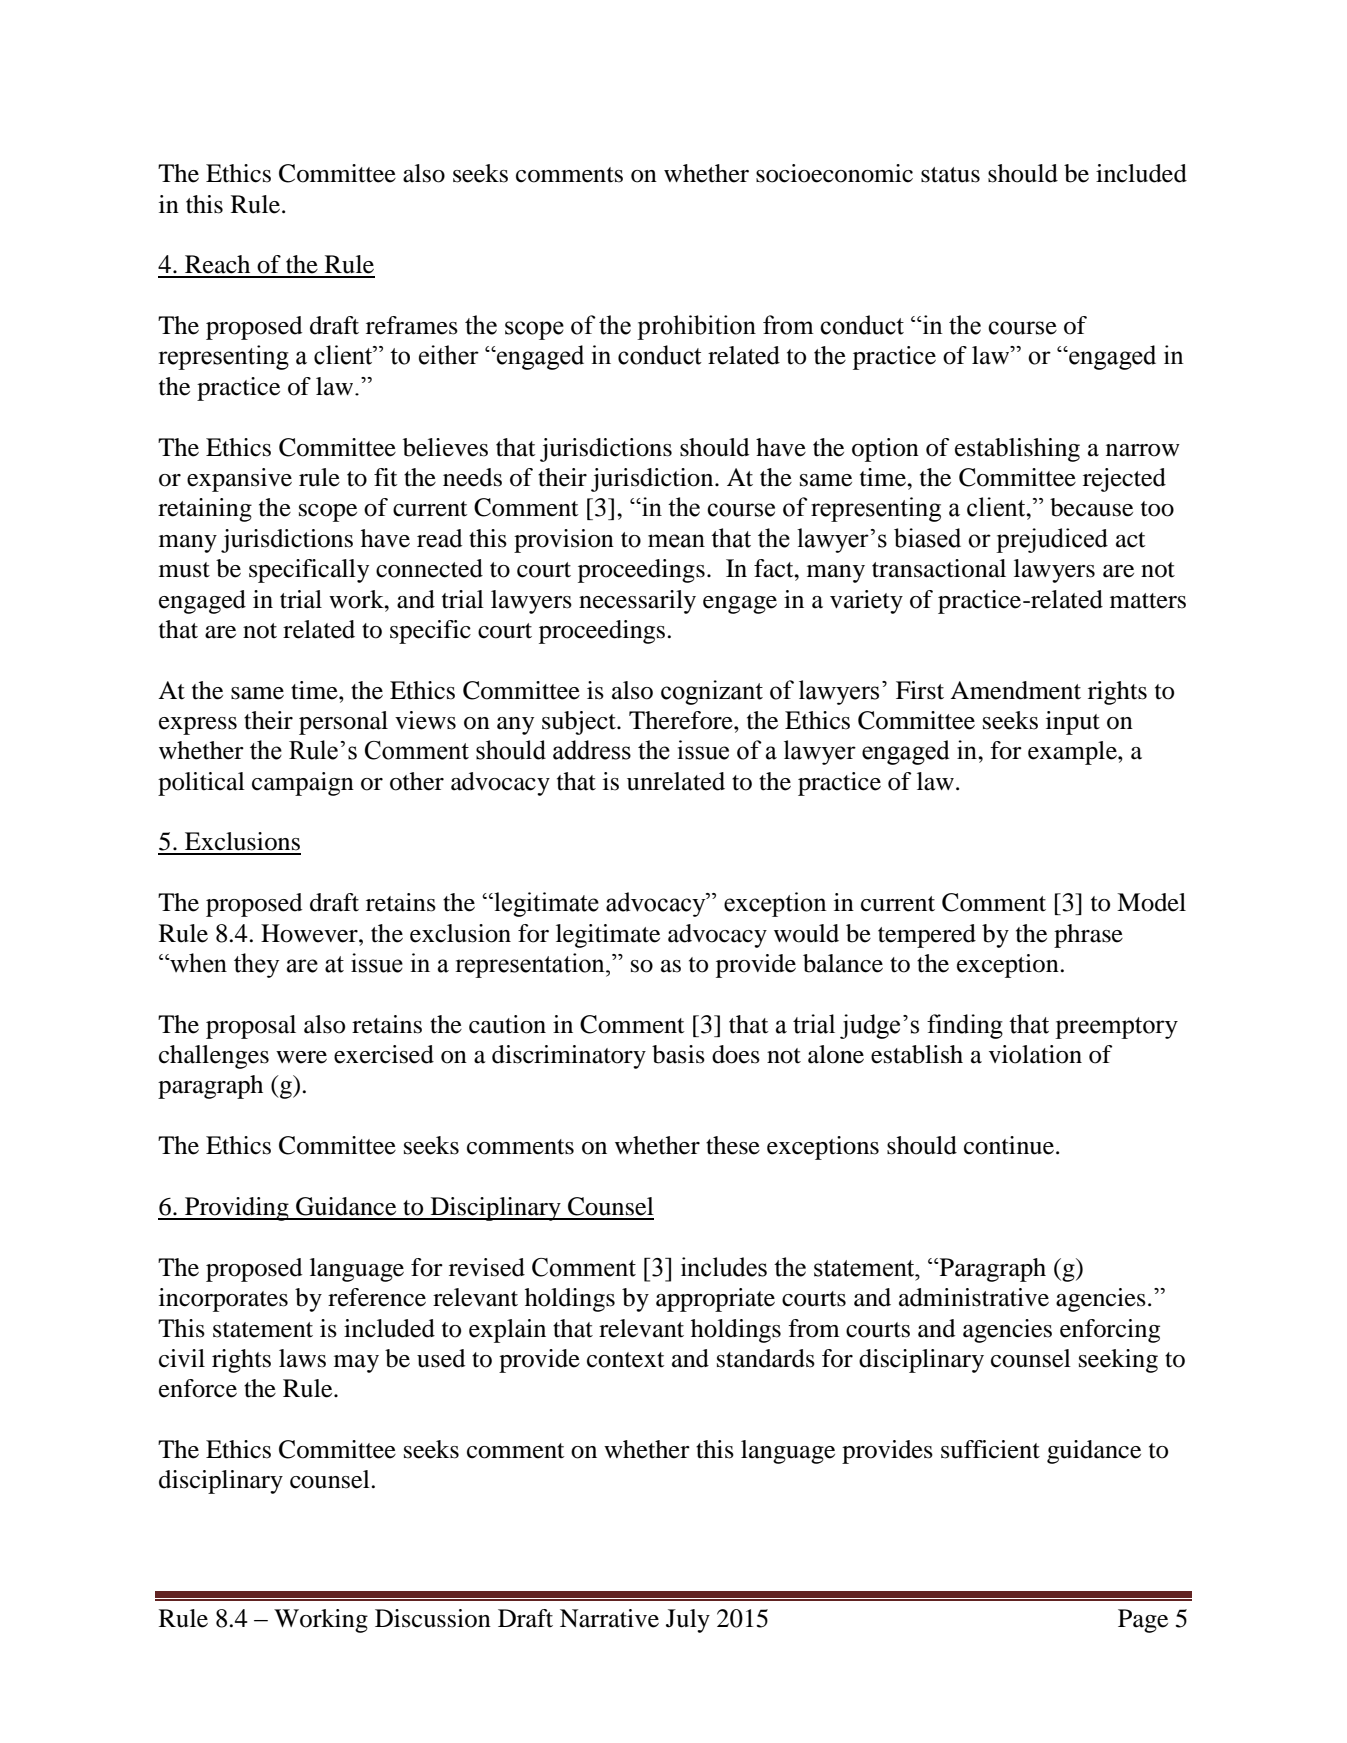 Image resolution: width=1347 pixels, height=1743 pixels. What do you see at coordinates (412, 325) in the document?
I see `reframes` at bounding box center [412, 325].
